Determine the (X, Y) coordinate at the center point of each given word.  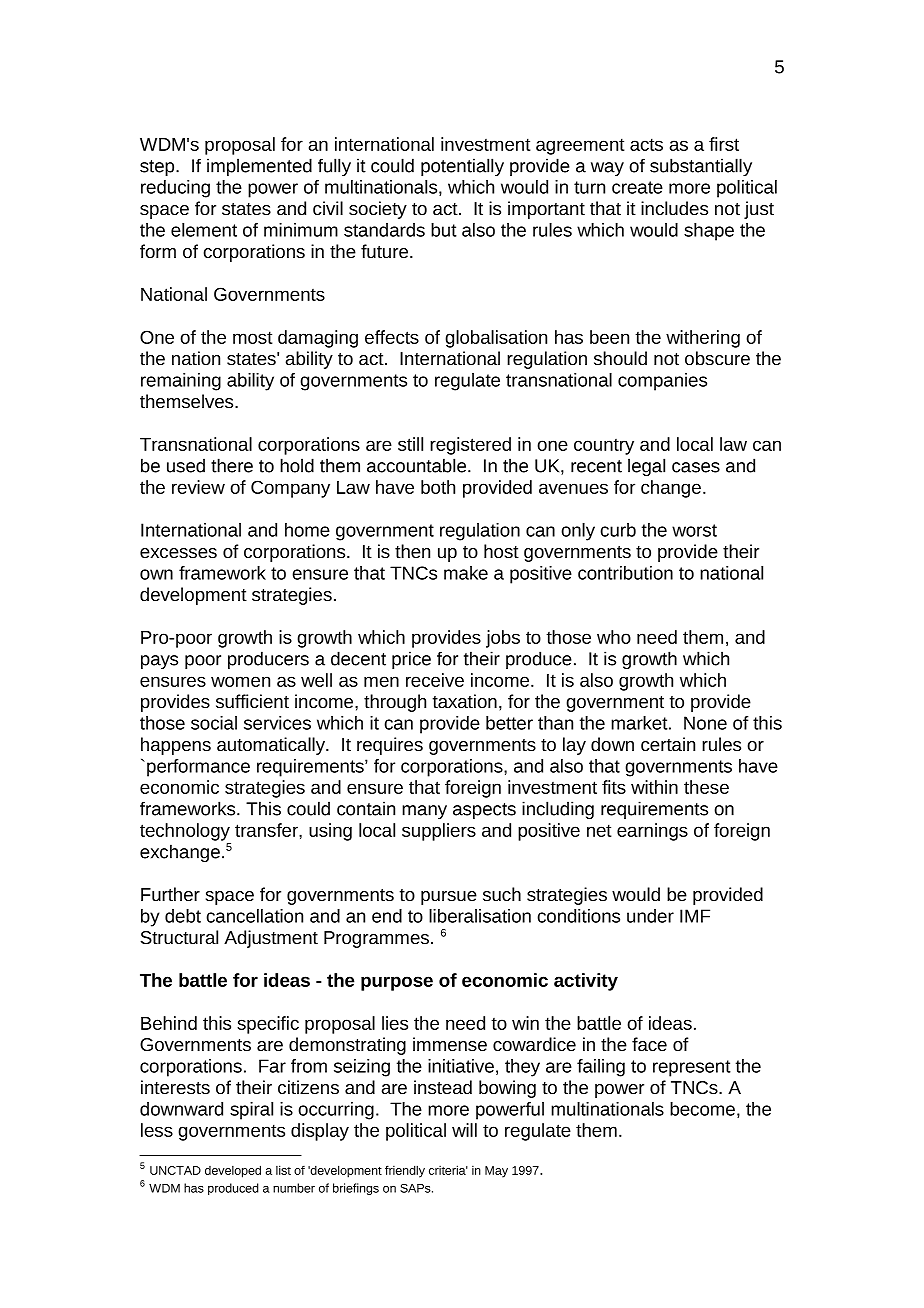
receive (435, 680)
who (614, 637)
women (240, 681)
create (637, 187)
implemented (259, 167)
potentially (462, 167)
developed (233, 1171)
